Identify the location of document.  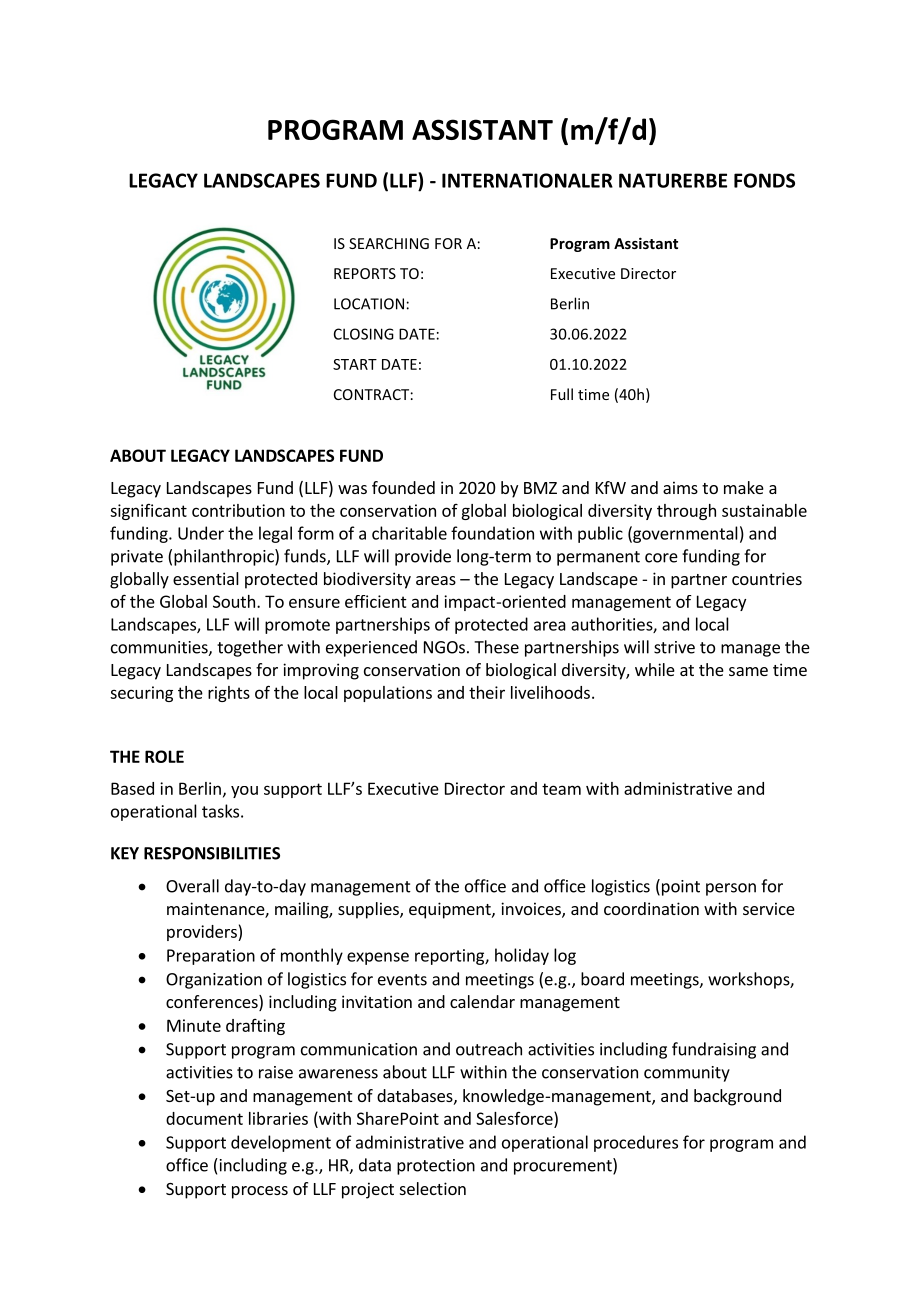
(204, 1118).
